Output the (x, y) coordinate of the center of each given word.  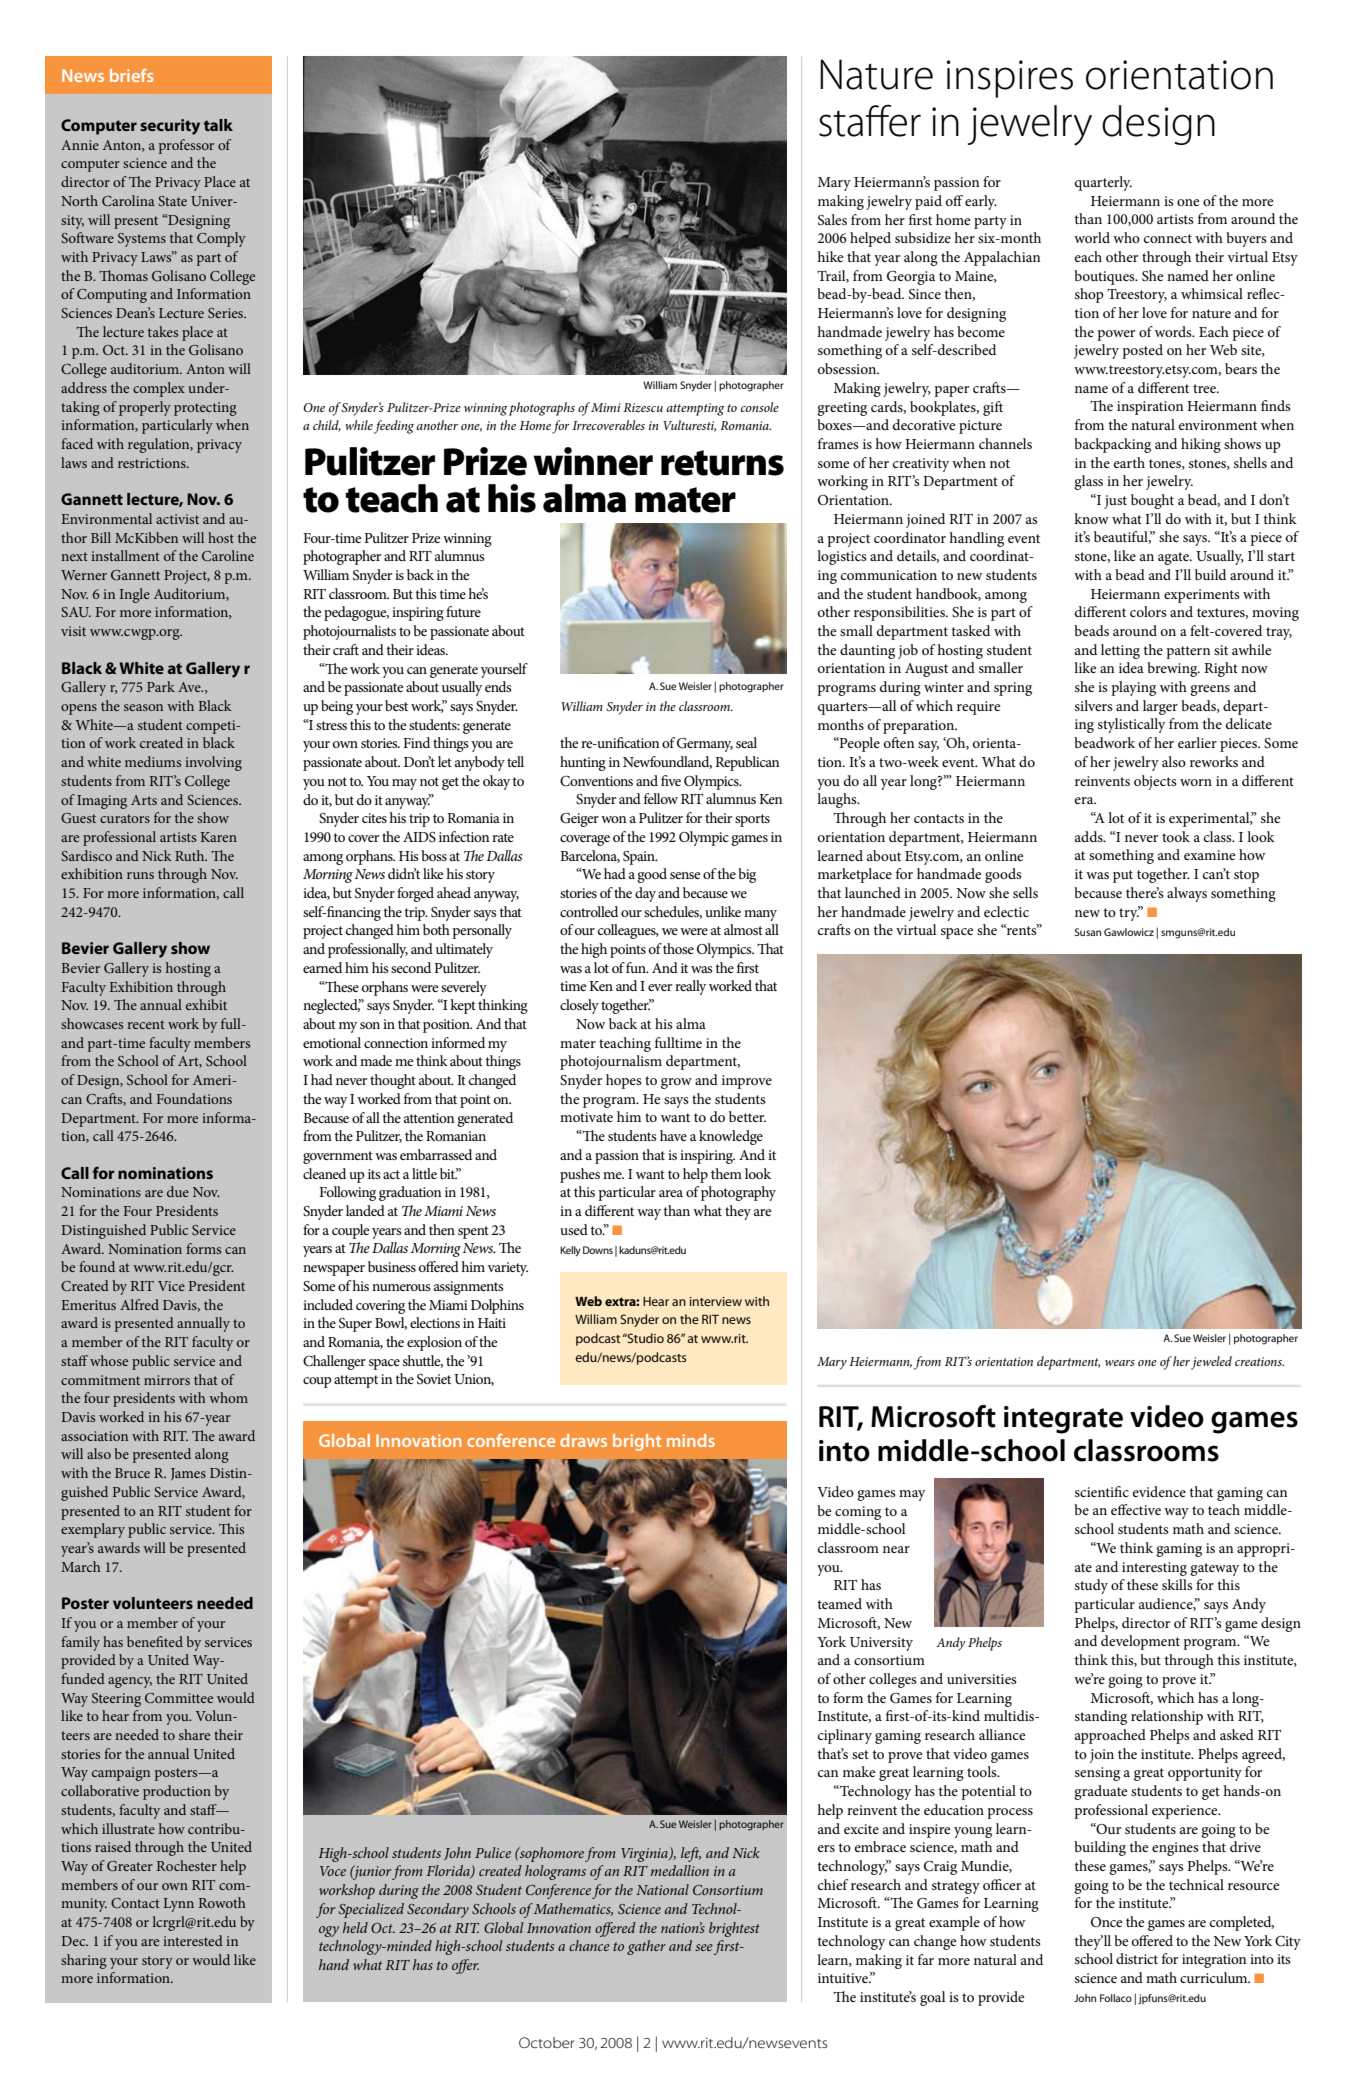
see (705, 1949)
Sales (832, 220)
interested (193, 1940)
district (1137, 1958)
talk (218, 125)
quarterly (1103, 183)
